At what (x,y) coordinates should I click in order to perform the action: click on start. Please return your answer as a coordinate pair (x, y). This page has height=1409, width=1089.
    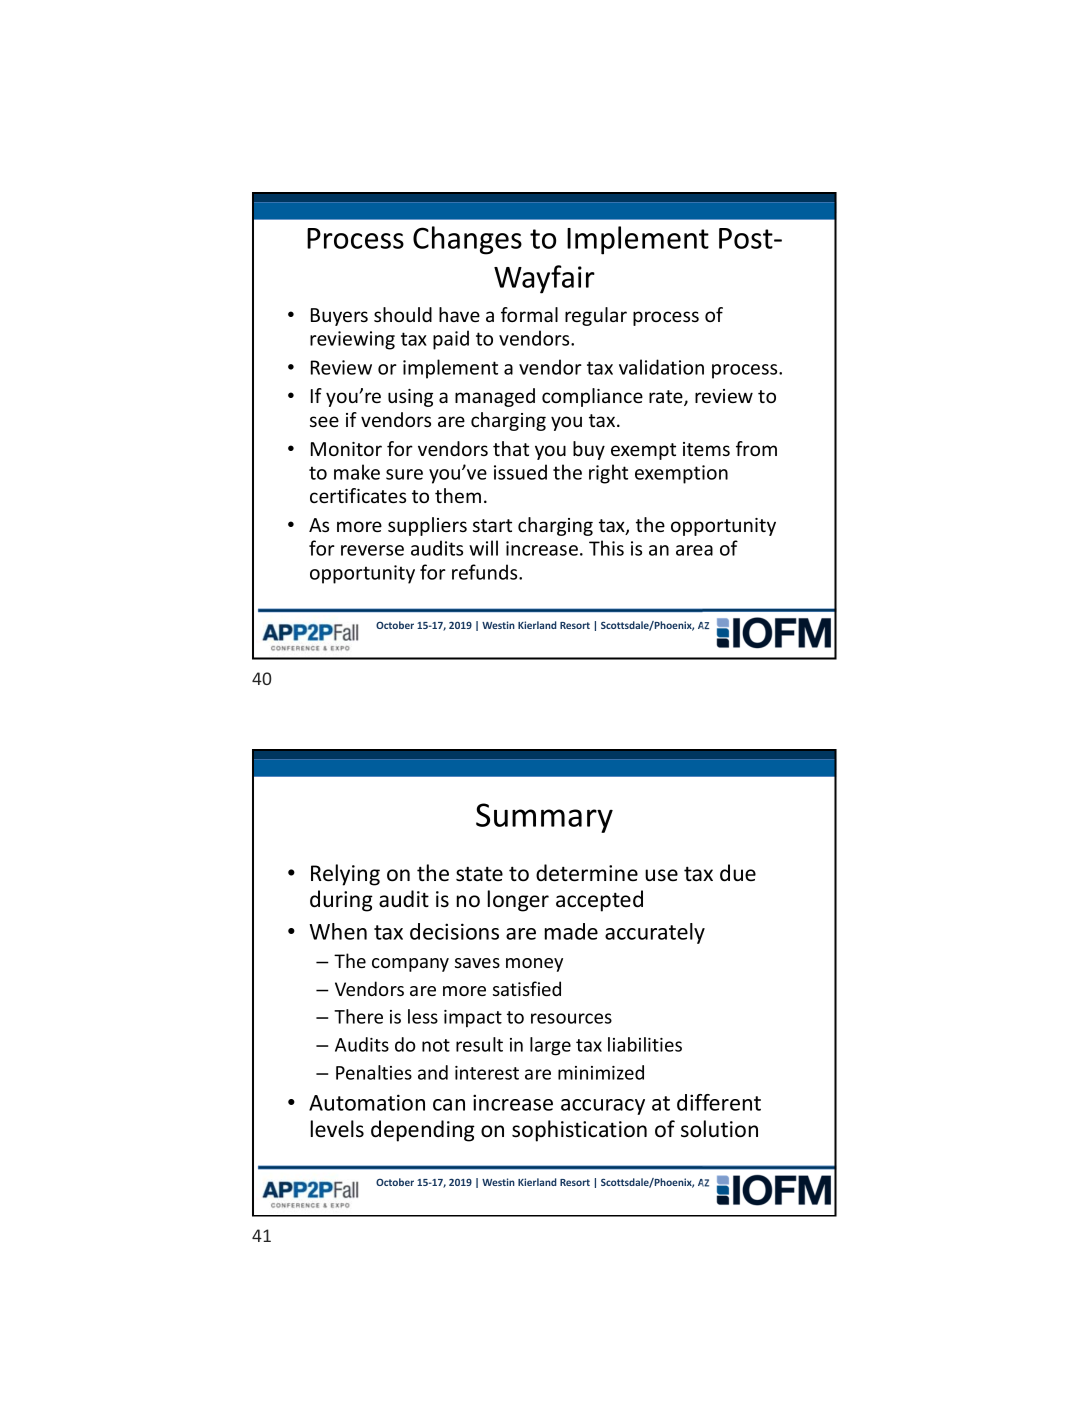
    Looking at the image, I should click on (492, 525).
